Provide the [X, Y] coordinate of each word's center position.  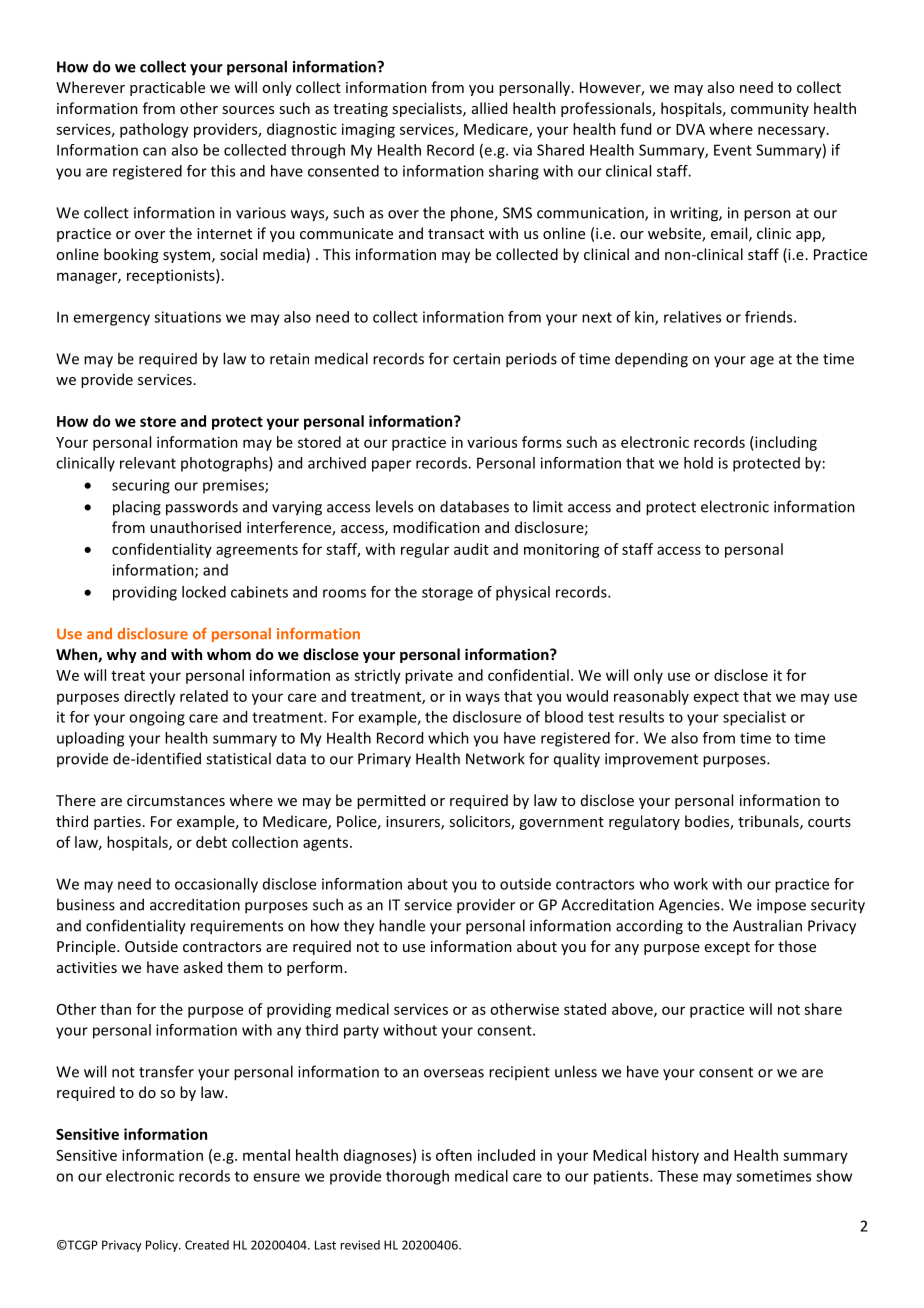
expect [716, 698]
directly [149, 697]
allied [489, 108]
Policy [163, 1246]
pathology [154, 130]
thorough [417, 1177]
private [429, 676]
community [770, 110]
